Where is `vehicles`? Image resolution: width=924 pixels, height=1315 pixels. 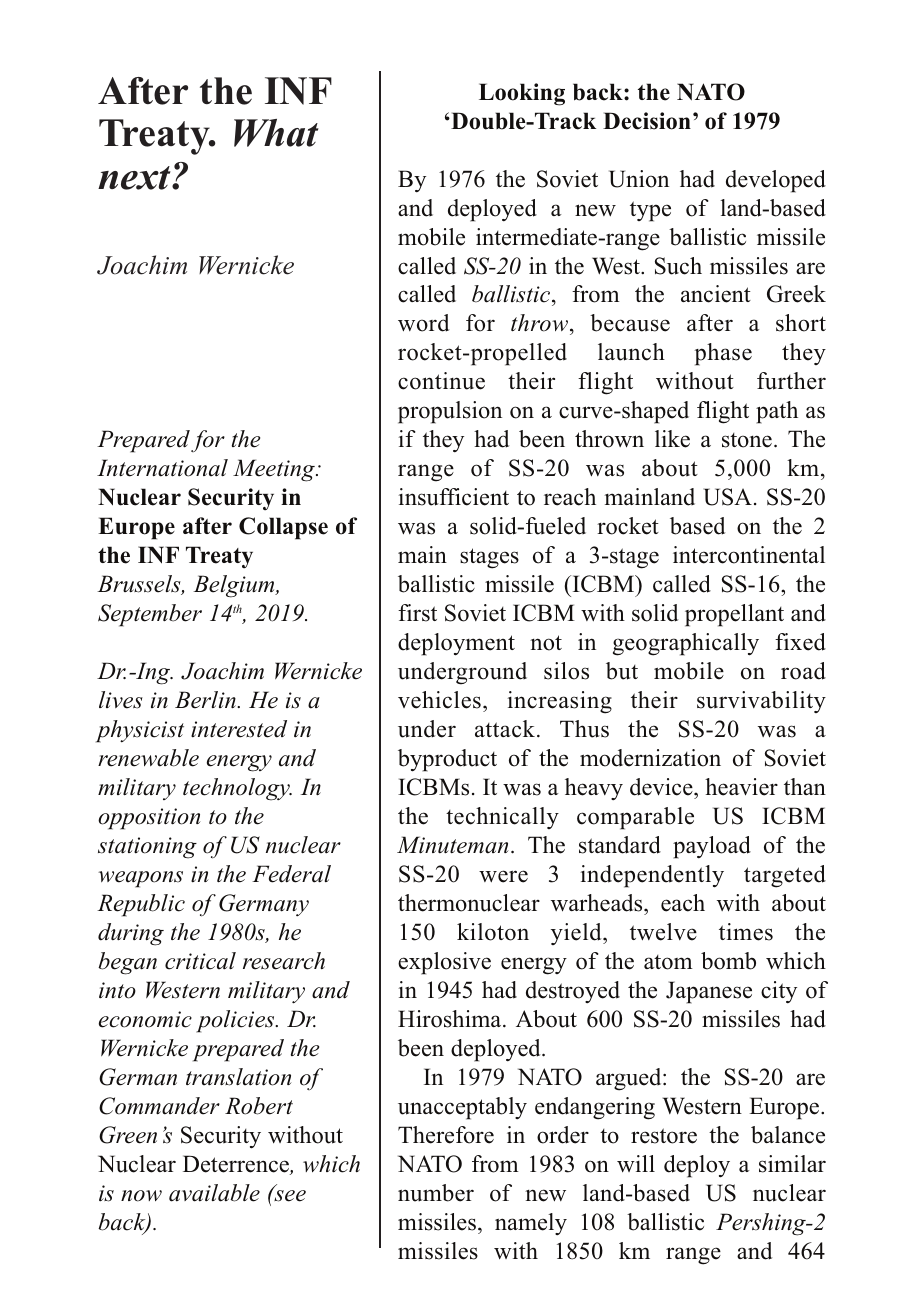 vehicles is located at coordinates (439, 700).
